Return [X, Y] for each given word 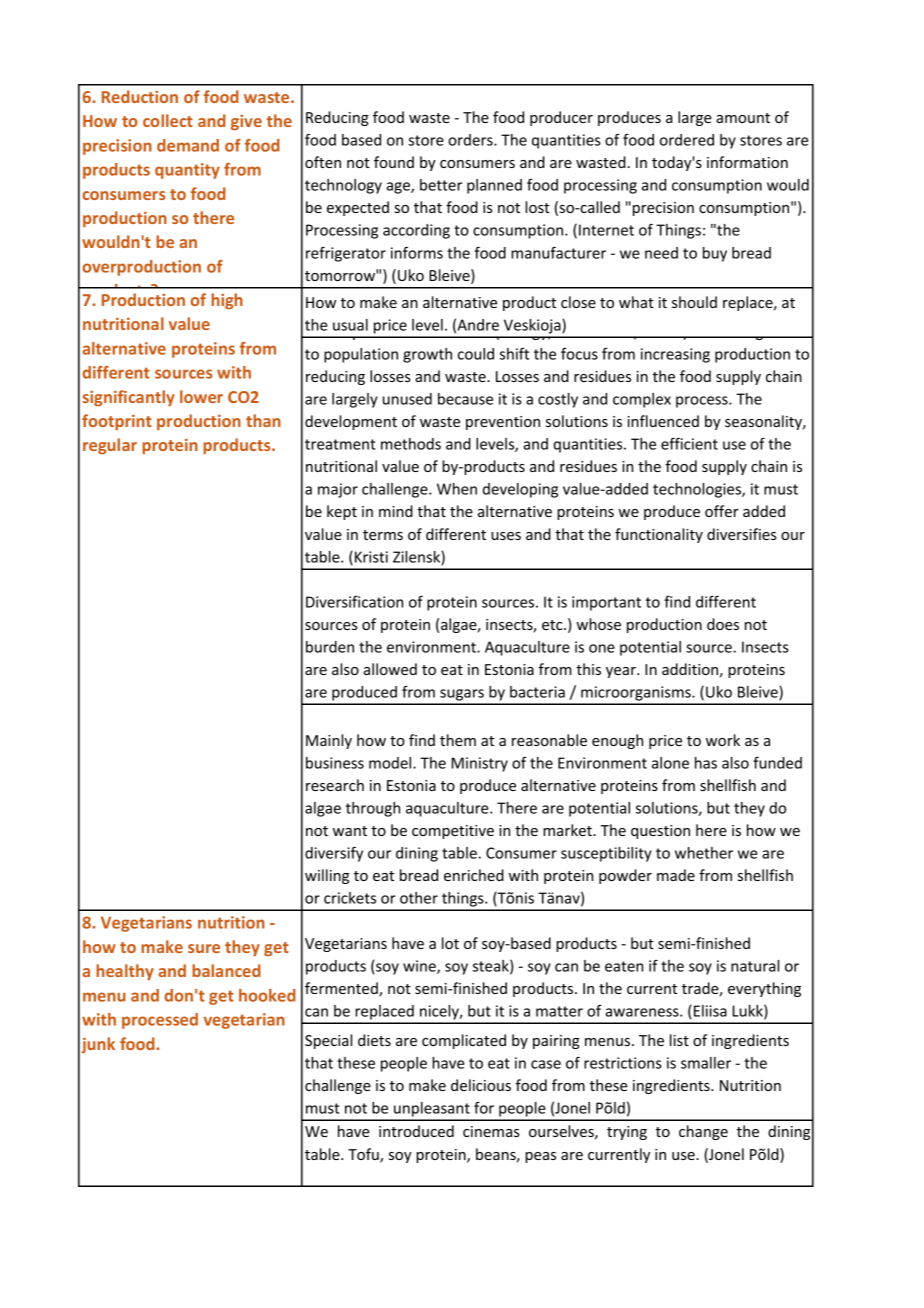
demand [188, 145]
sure [204, 948]
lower [201, 396]
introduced [416, 1131]
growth [427, 355]
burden [330, 647]
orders [471, 140]
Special [328, 1041]
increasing [675, 355]
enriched [474, 875]
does [723, 624]
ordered [687, 140]
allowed [390, 669]
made [676, 875]
